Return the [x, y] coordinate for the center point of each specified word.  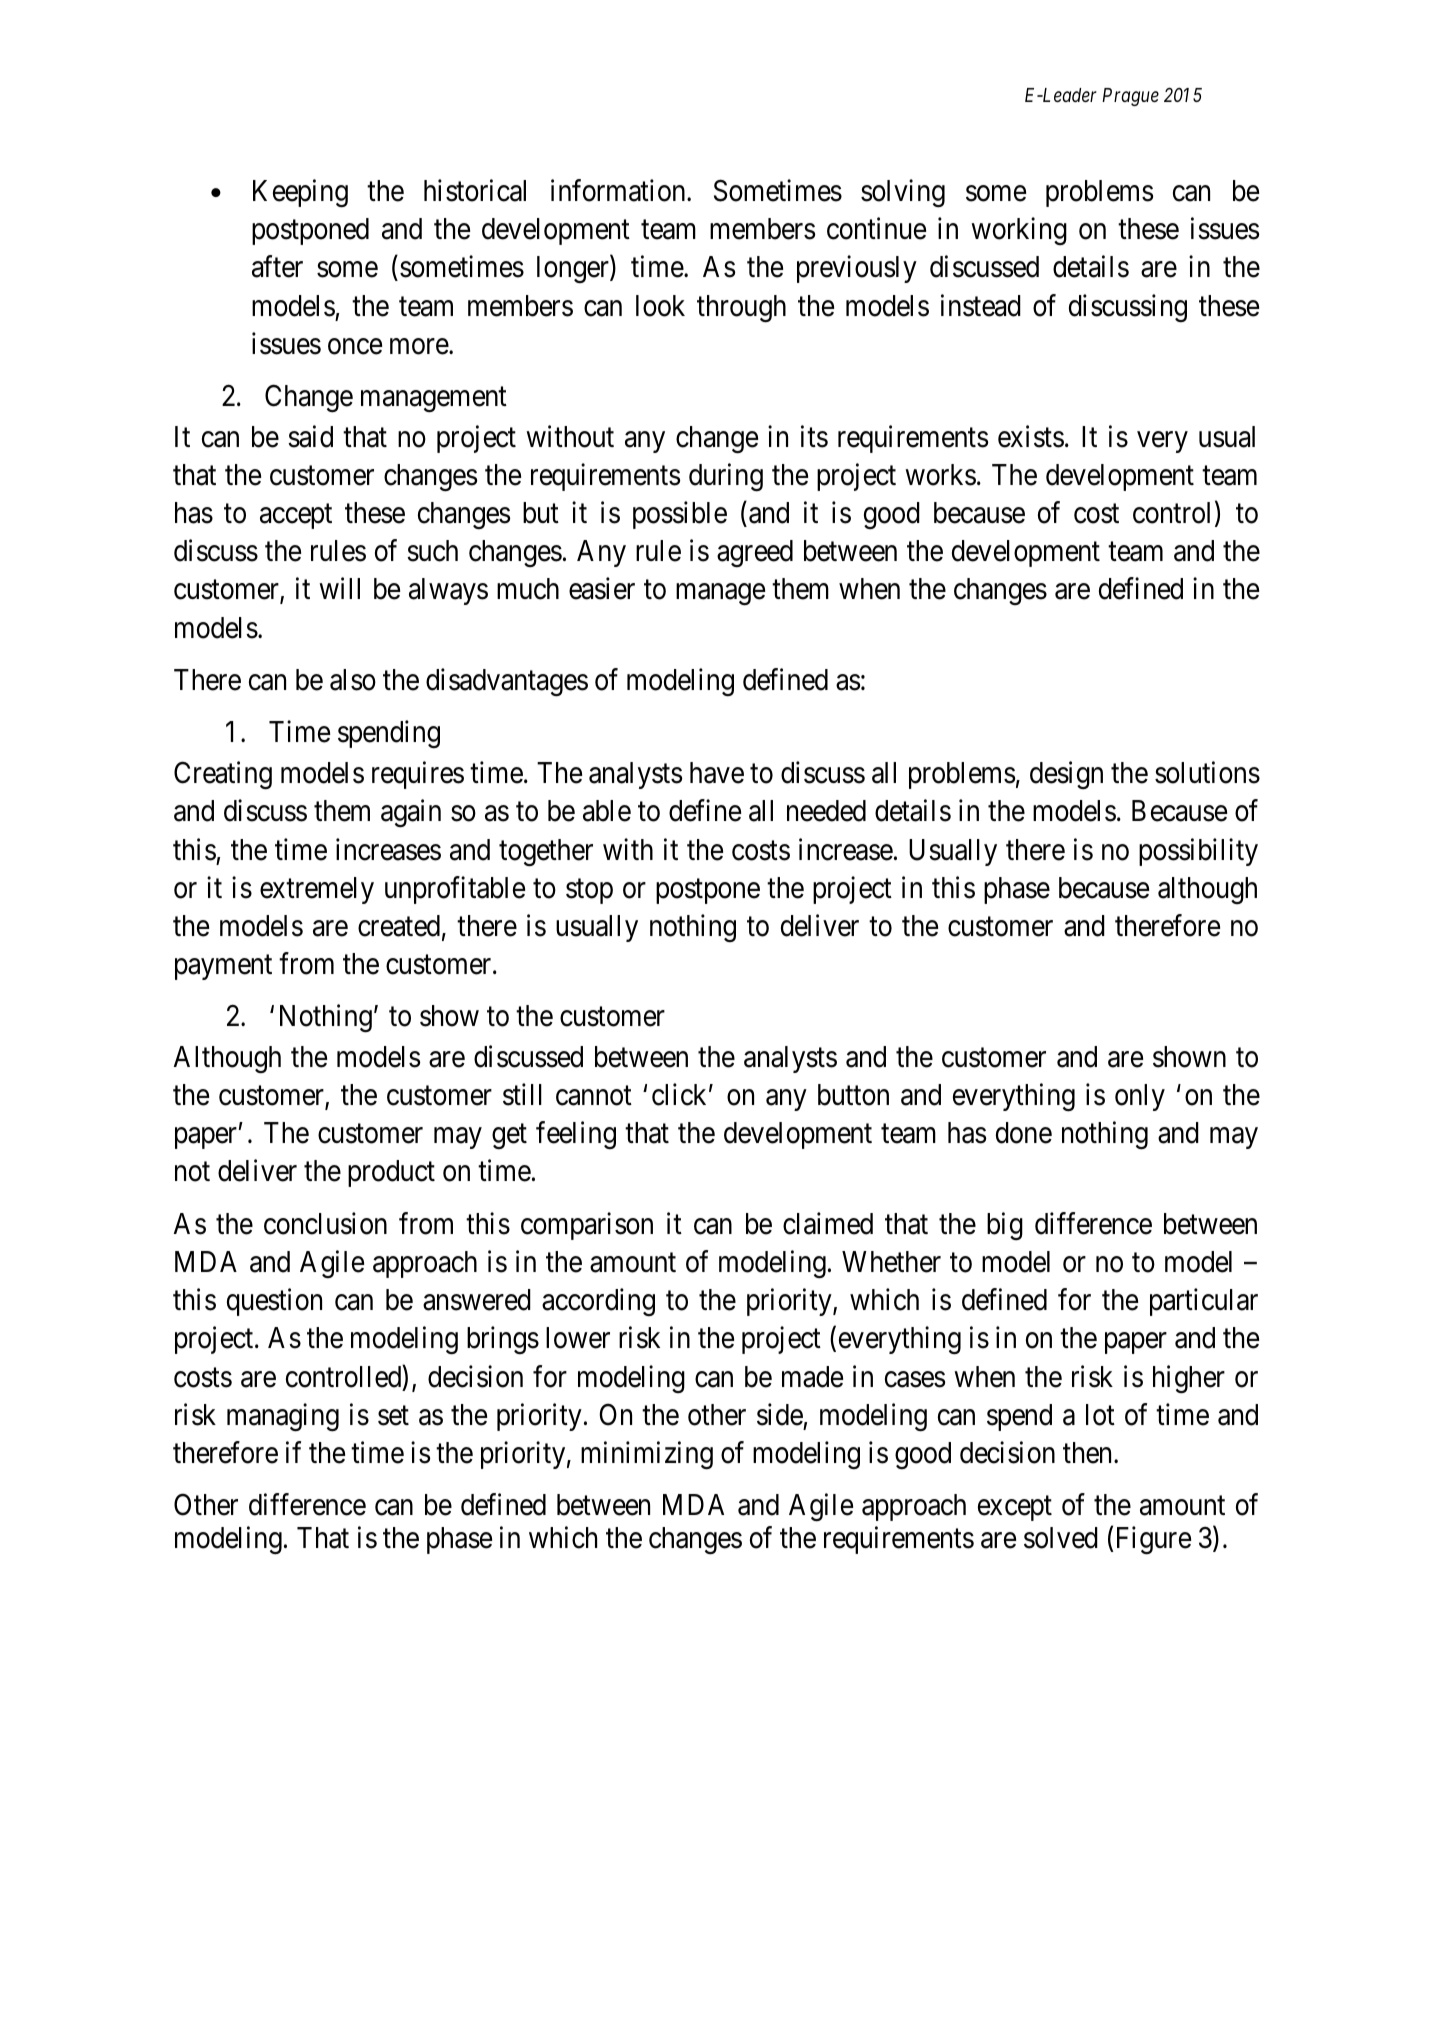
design [1066, 775]
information [619, 190]
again [411, 813]
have [717, 773]
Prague [1130, 97]
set [393, 1416]
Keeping [300, 193]
